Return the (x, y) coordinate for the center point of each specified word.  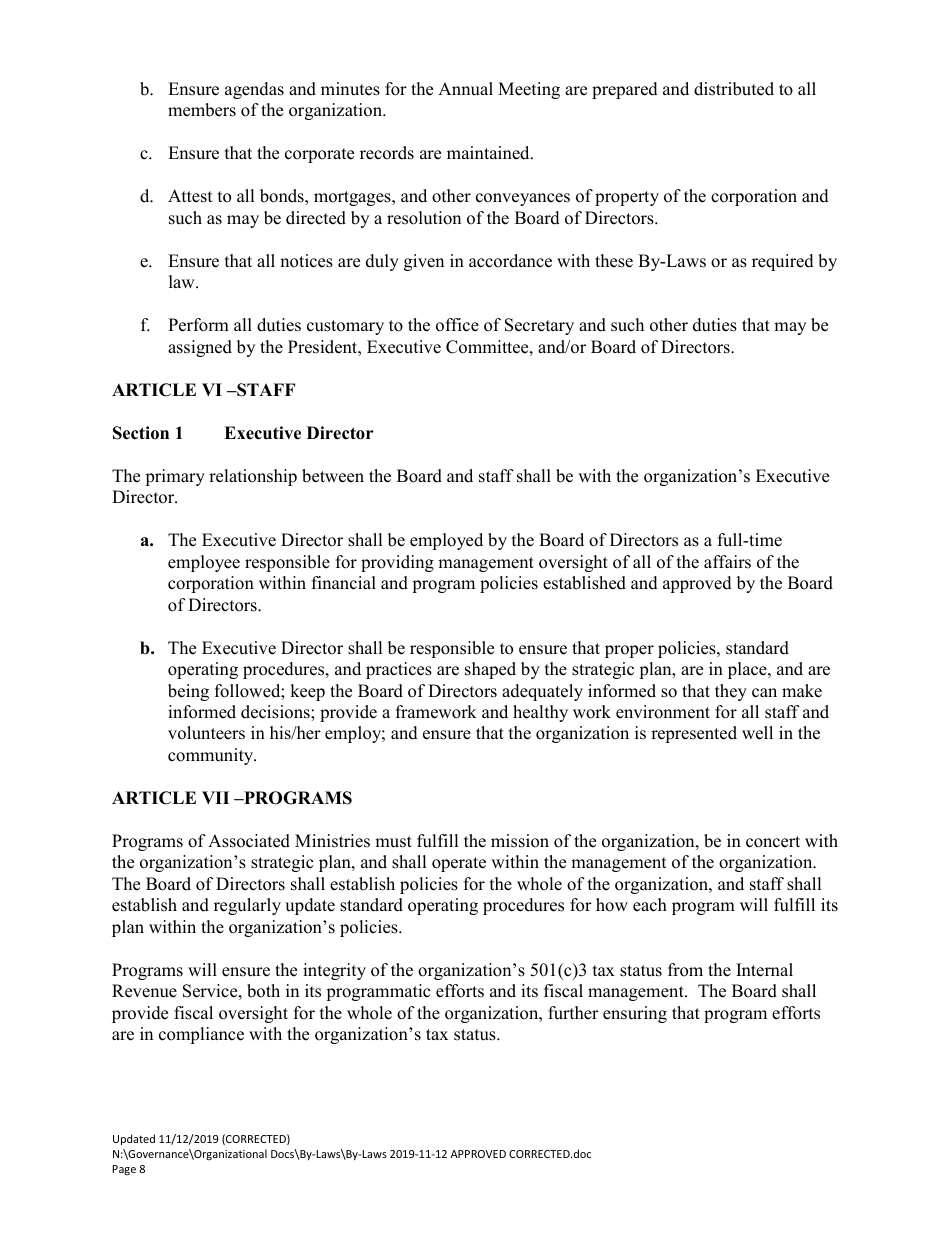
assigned (200, 348)
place (748, 670)
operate (459, 864)
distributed (734, 89)
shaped (490, 670)
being (188, 692)
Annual (465, 89)
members (202, 110)
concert (773, 842)
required (783, 262)
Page (124, 1170)
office (457, 325)
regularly (247, 906)
